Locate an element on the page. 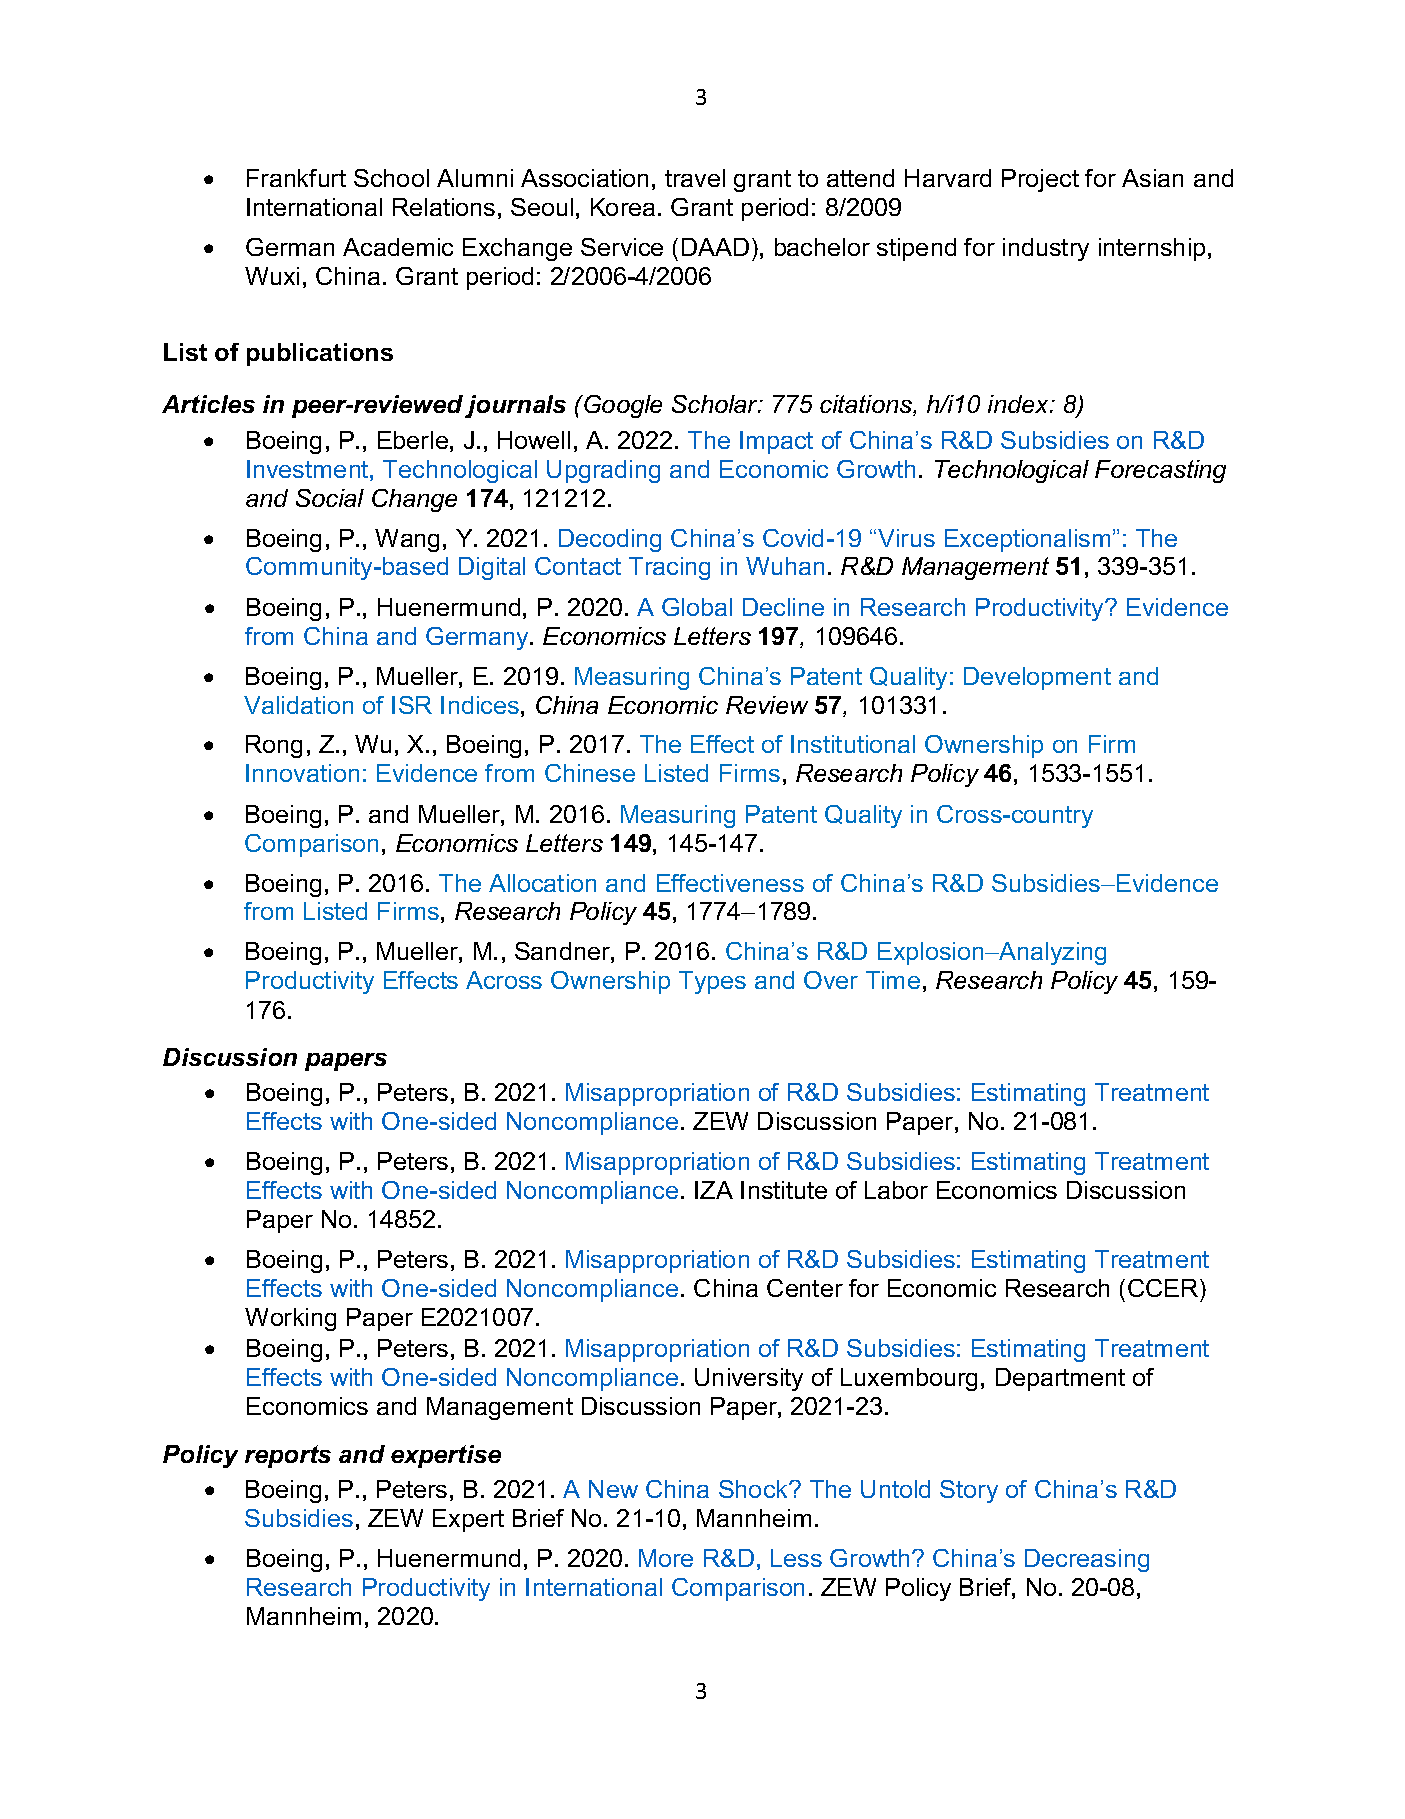 The height and width of the document is (1819, 1405). travel is located at coordinates (695, 178).
